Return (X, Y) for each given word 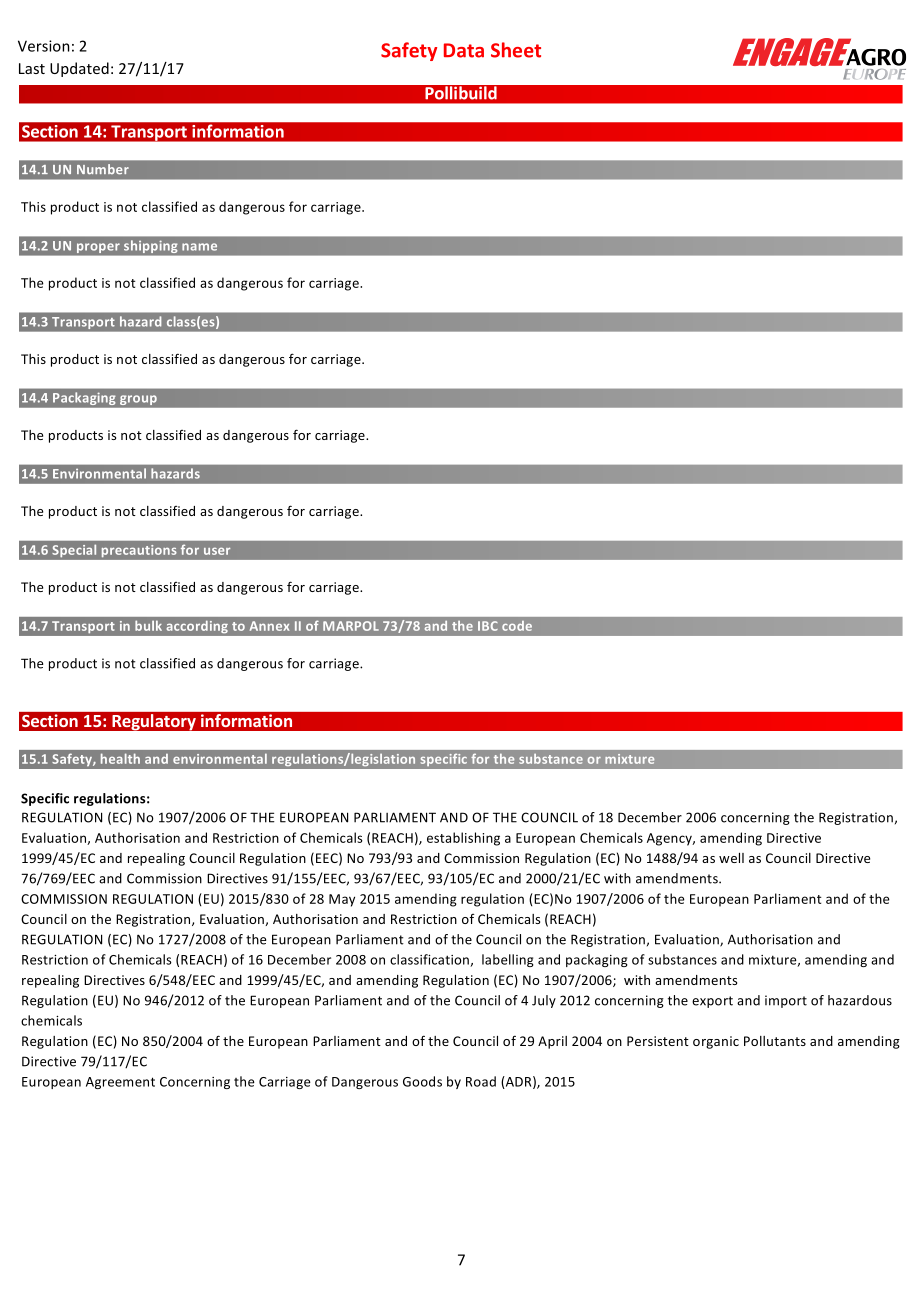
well (731, 858)
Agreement (120, 1083)
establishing (463, 839)
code (517, 626)
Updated (79, 69)
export (712, 1002)
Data (464, 50)
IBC (488, 626)
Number (102, 169)
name (199, 247)
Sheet (516, 50)
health (120, 758)
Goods (422, 1081)
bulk (148, 625)
